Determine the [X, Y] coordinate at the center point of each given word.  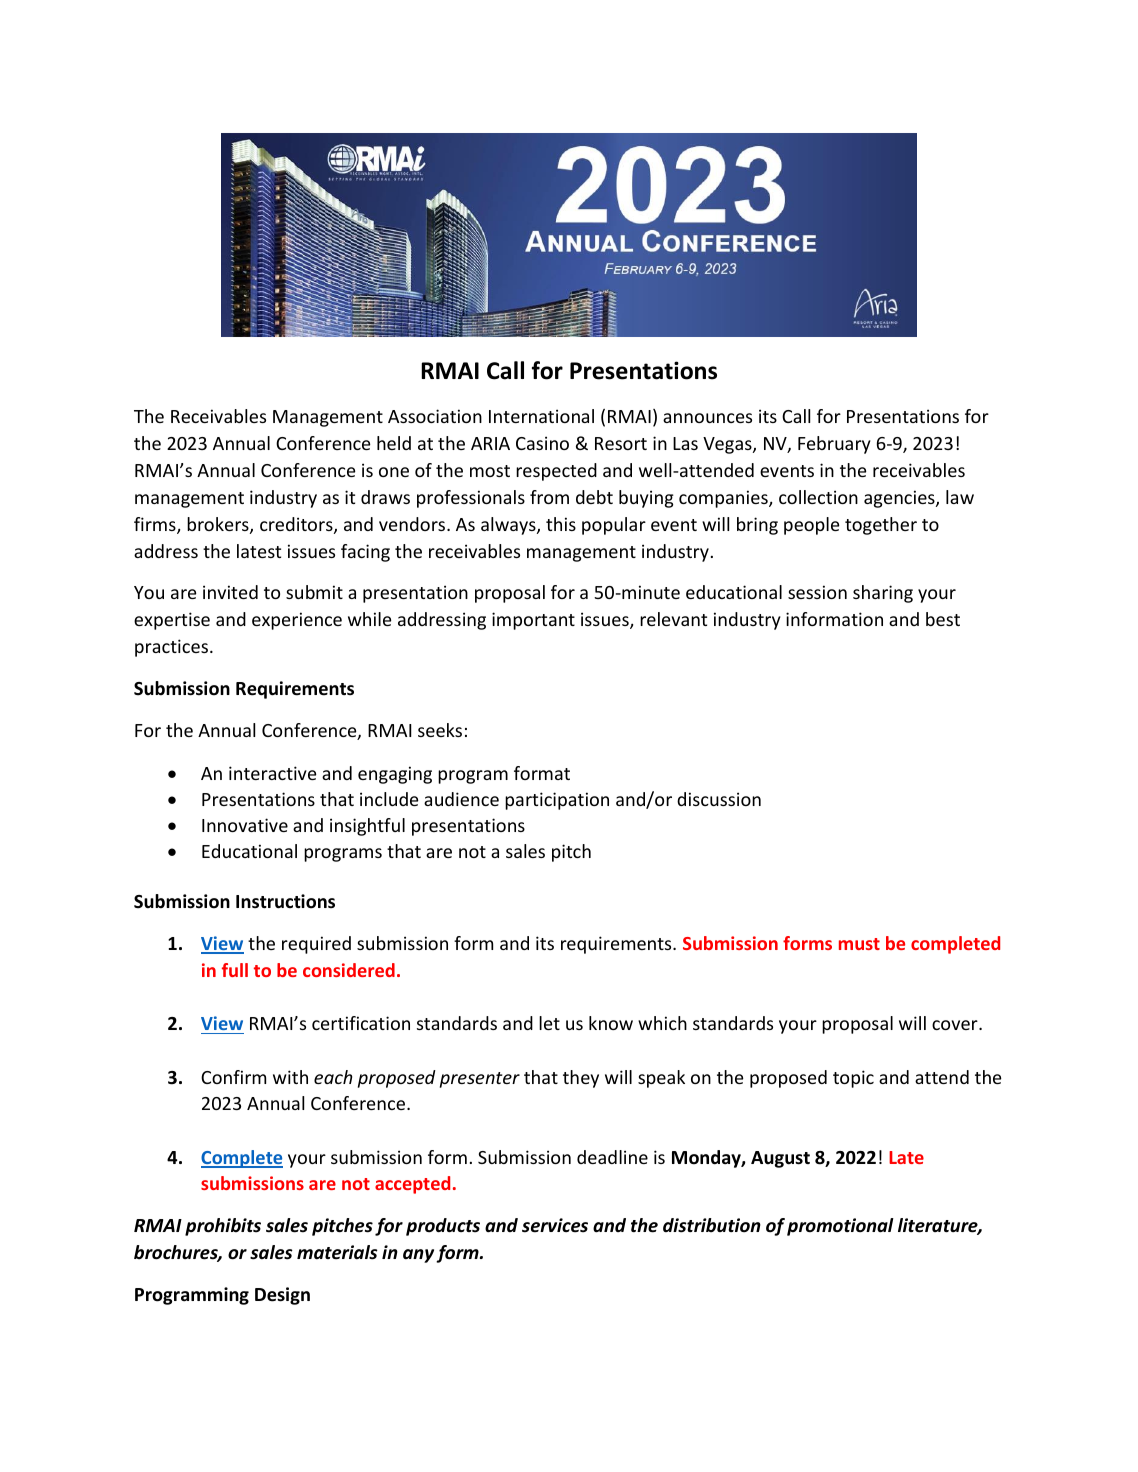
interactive [273, 773]
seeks [440, 730]
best [943, 619]
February [834, 445]
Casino [542, 443]
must [859, 944]
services [555, 1225]
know [611, 1023]
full [235, 970]
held [394, 443]
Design [282, 1296]
